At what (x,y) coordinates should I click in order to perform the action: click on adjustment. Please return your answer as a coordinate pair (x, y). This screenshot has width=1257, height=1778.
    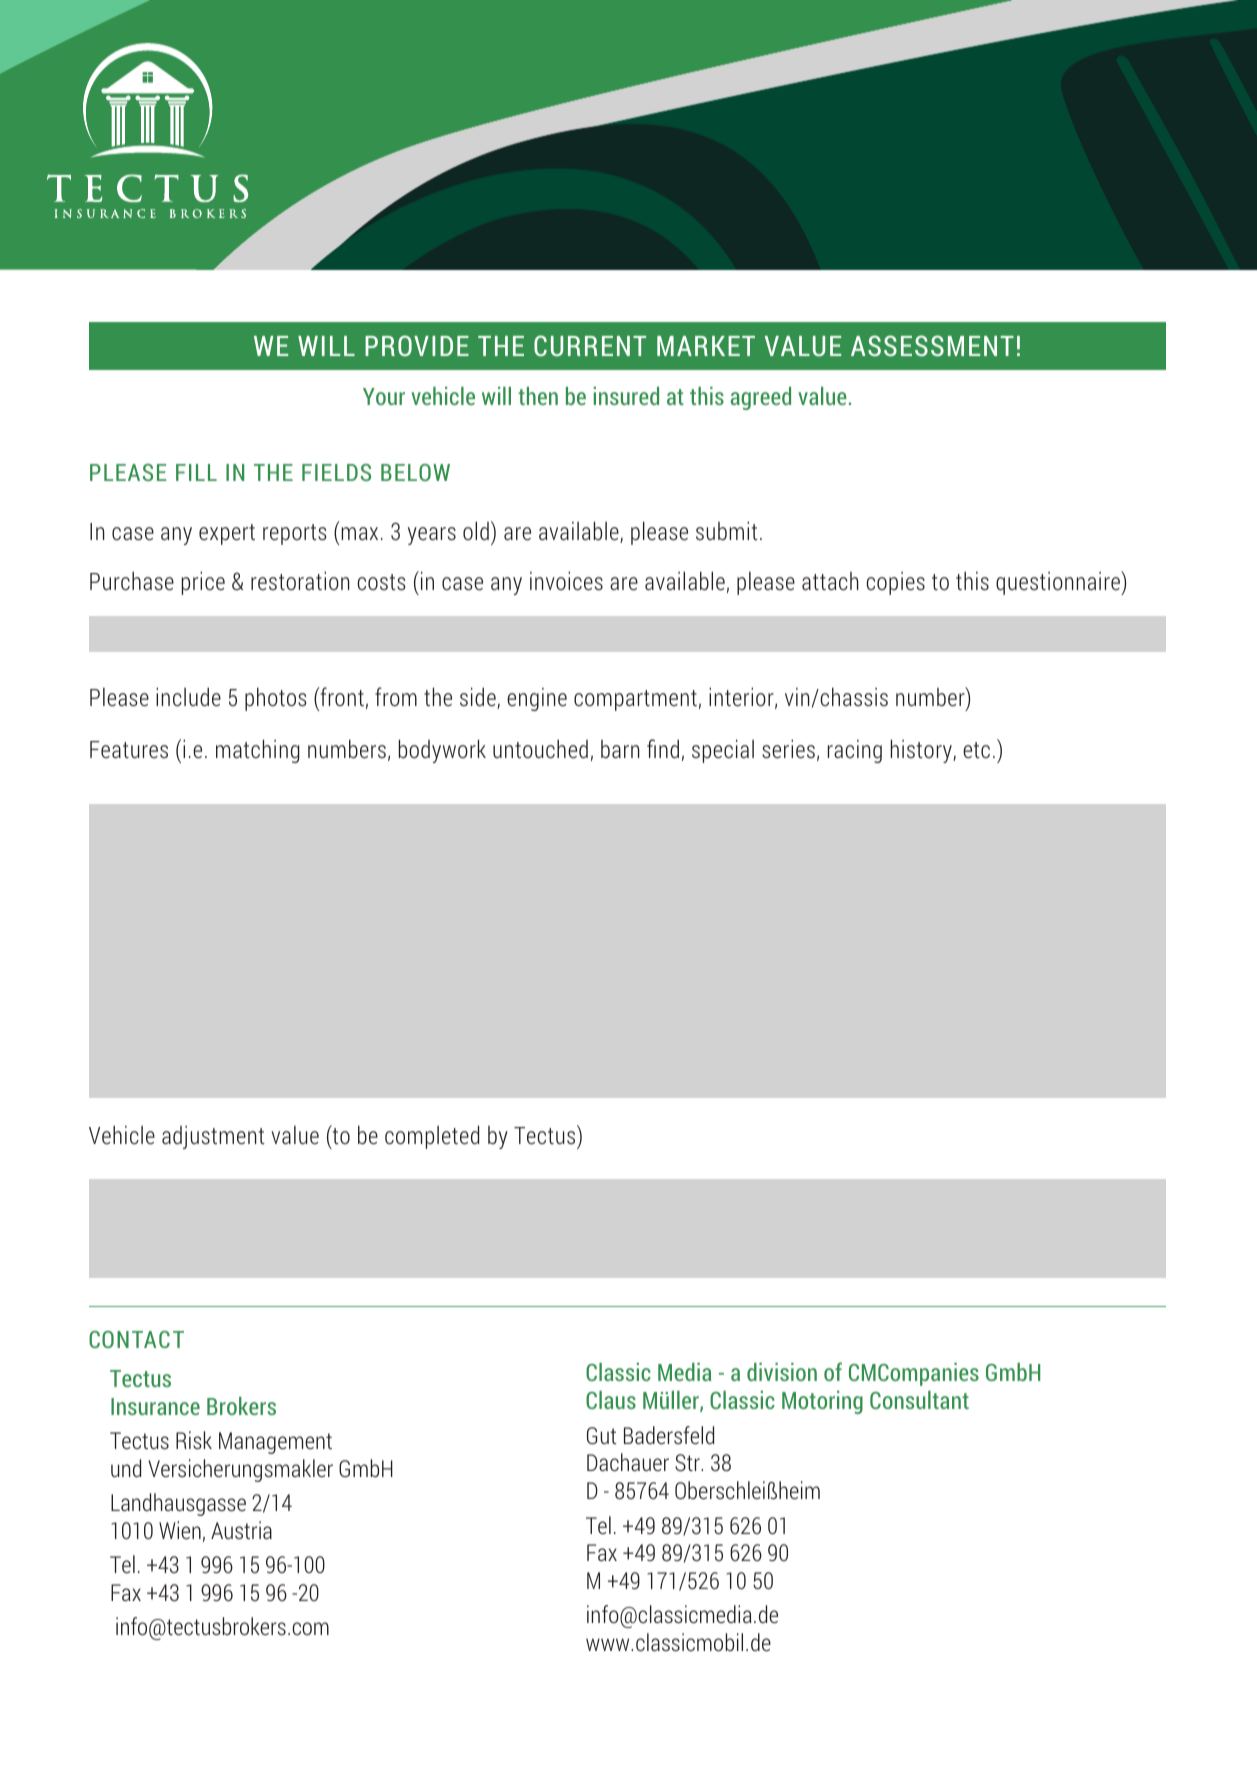
    Looking at the image, I should click on (213, 1137).
